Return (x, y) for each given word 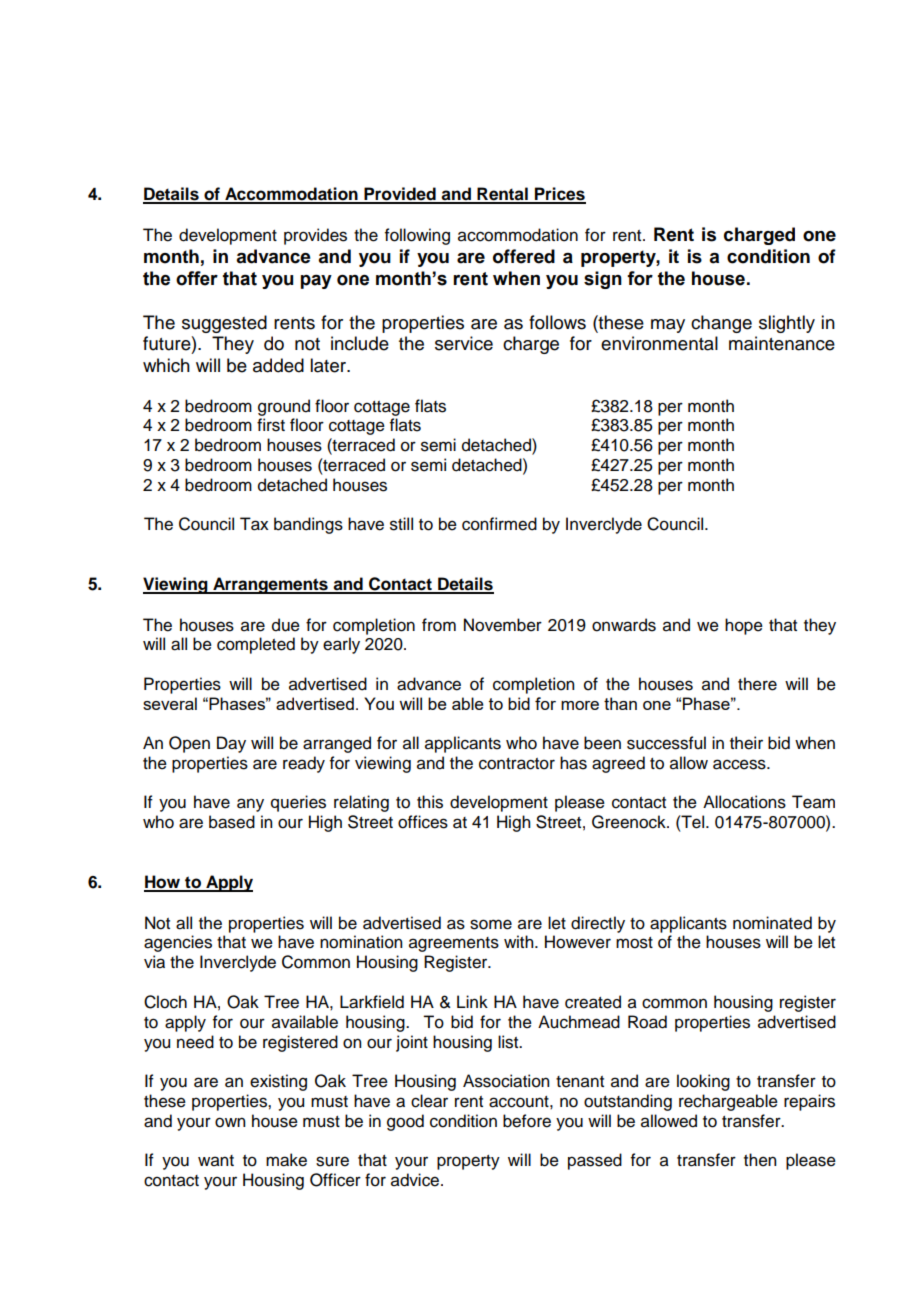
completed (256, 645)
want (216, 1161)
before (527, 1121)
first (271, 425)
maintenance (782, 343)
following (417, 236)
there (757, 684)
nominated (772, 923)
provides (315, 236)
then (760, 1160)
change (721, 324)
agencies (178, 943)
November (503, 625)
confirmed (499, 524)
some (491, 924)
